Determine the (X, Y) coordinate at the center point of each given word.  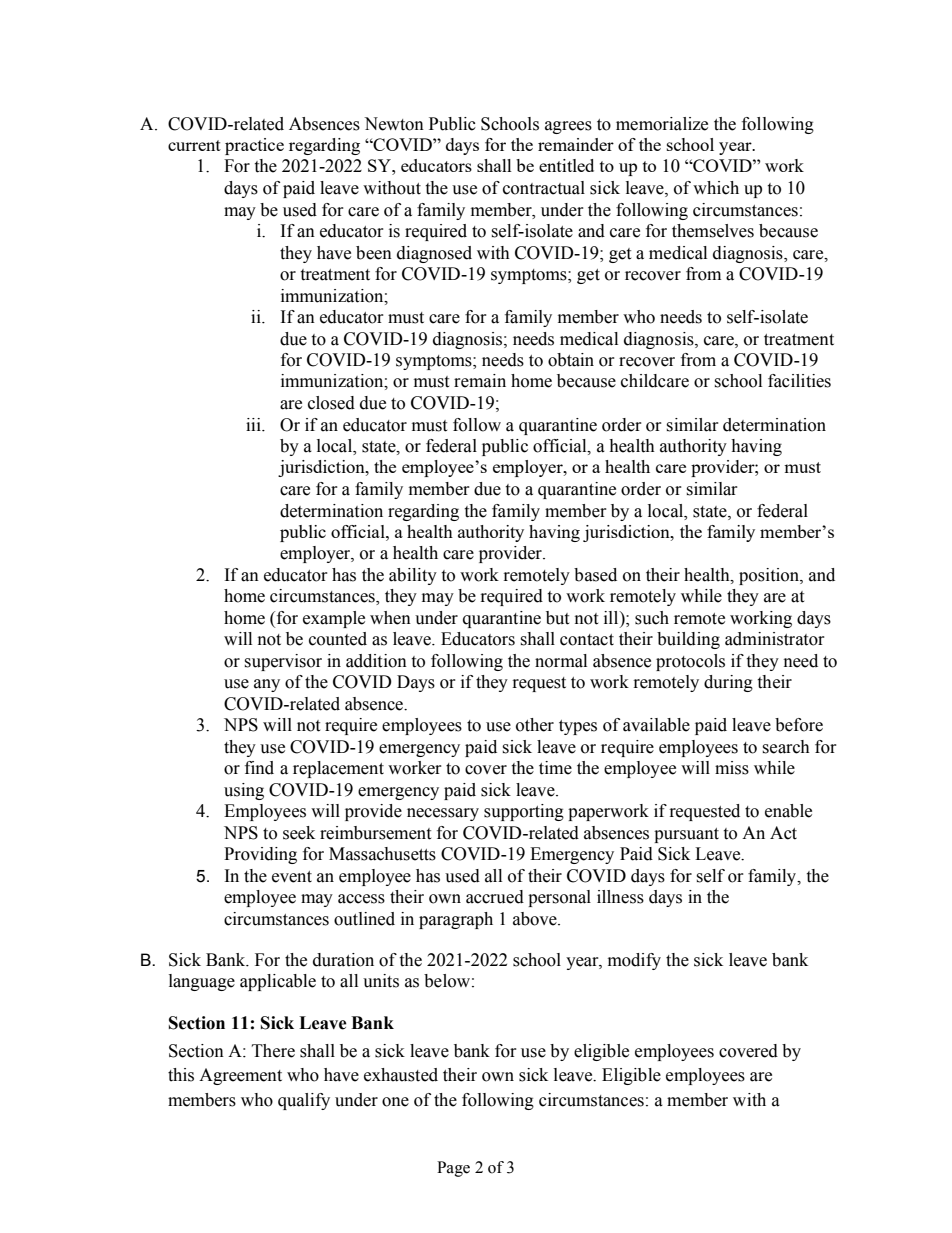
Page (453, 1169)
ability (413, 576)
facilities (799, 381)
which (716, 188)
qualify (304, 1101)
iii (254, 424)
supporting (524, 812)
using (244, 791)
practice (254, 146)
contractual (544, 188)
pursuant (686, 835)
